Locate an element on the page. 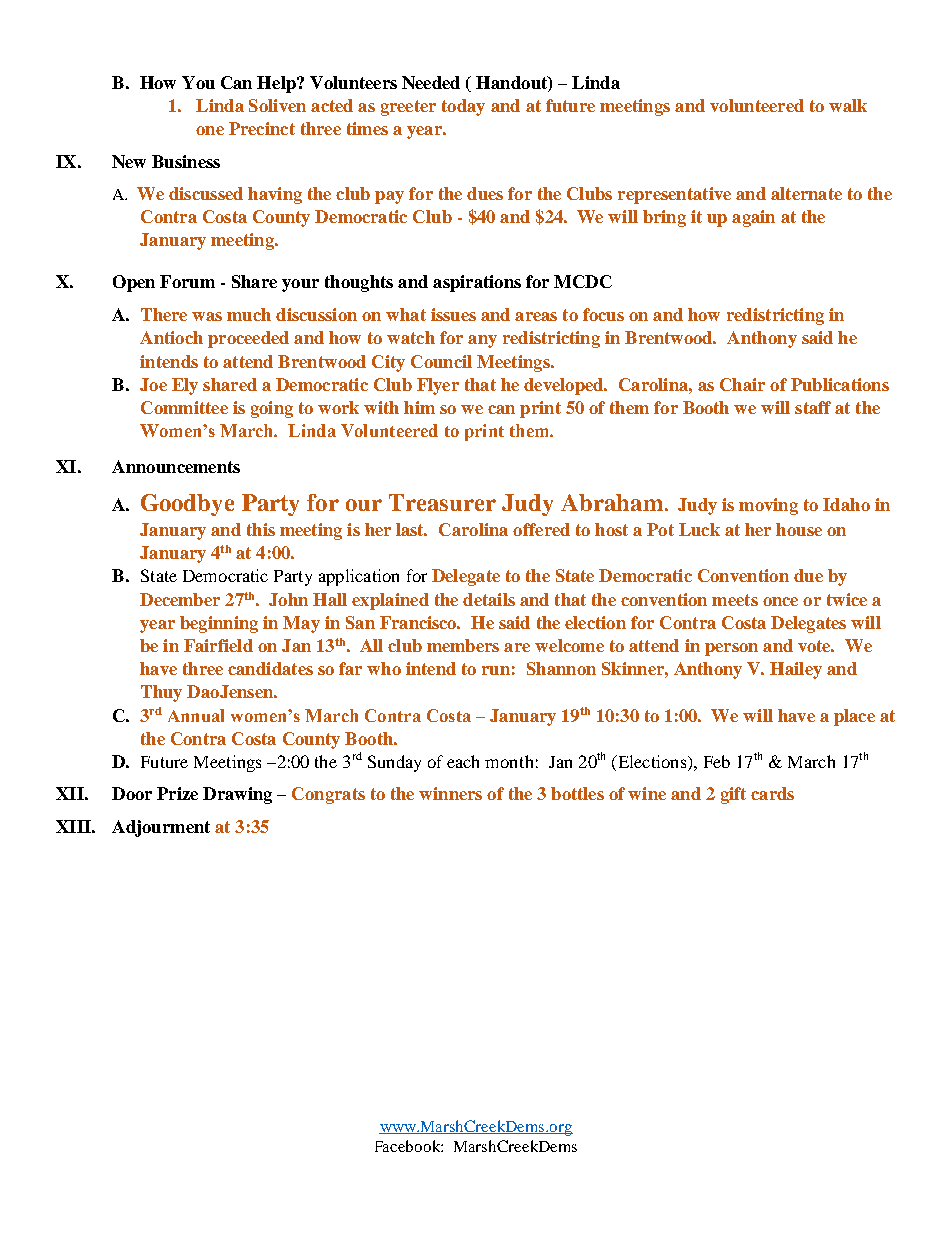  details is located at coordinates (489, 599).
